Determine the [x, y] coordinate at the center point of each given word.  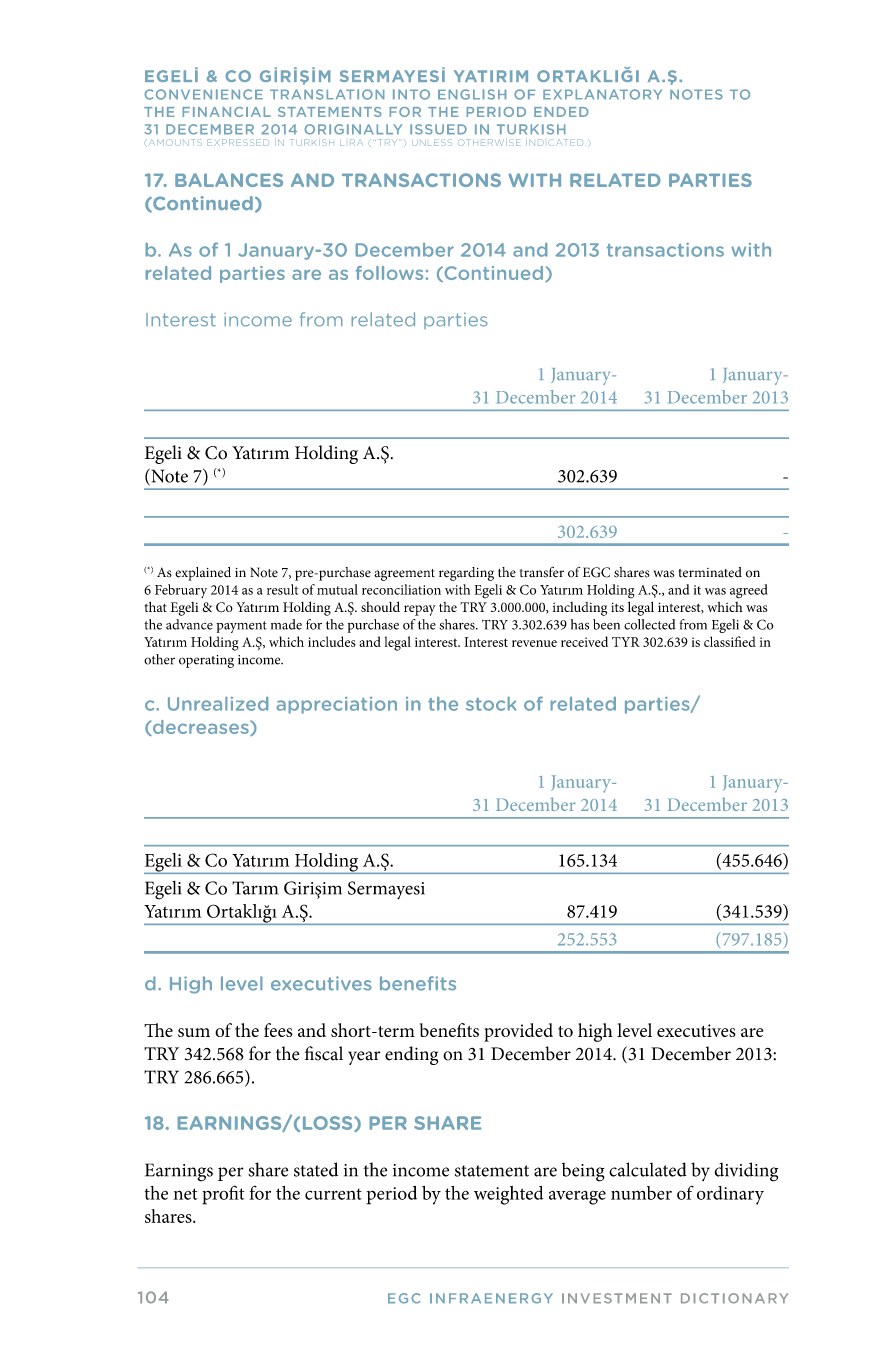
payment [241, 627]
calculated [648, 1169]
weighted [509, 1195]
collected [650, 624]
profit [223, 1195]
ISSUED [438, 129]
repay [420, 610]
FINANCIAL [226, 112]
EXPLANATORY [602, 94]
